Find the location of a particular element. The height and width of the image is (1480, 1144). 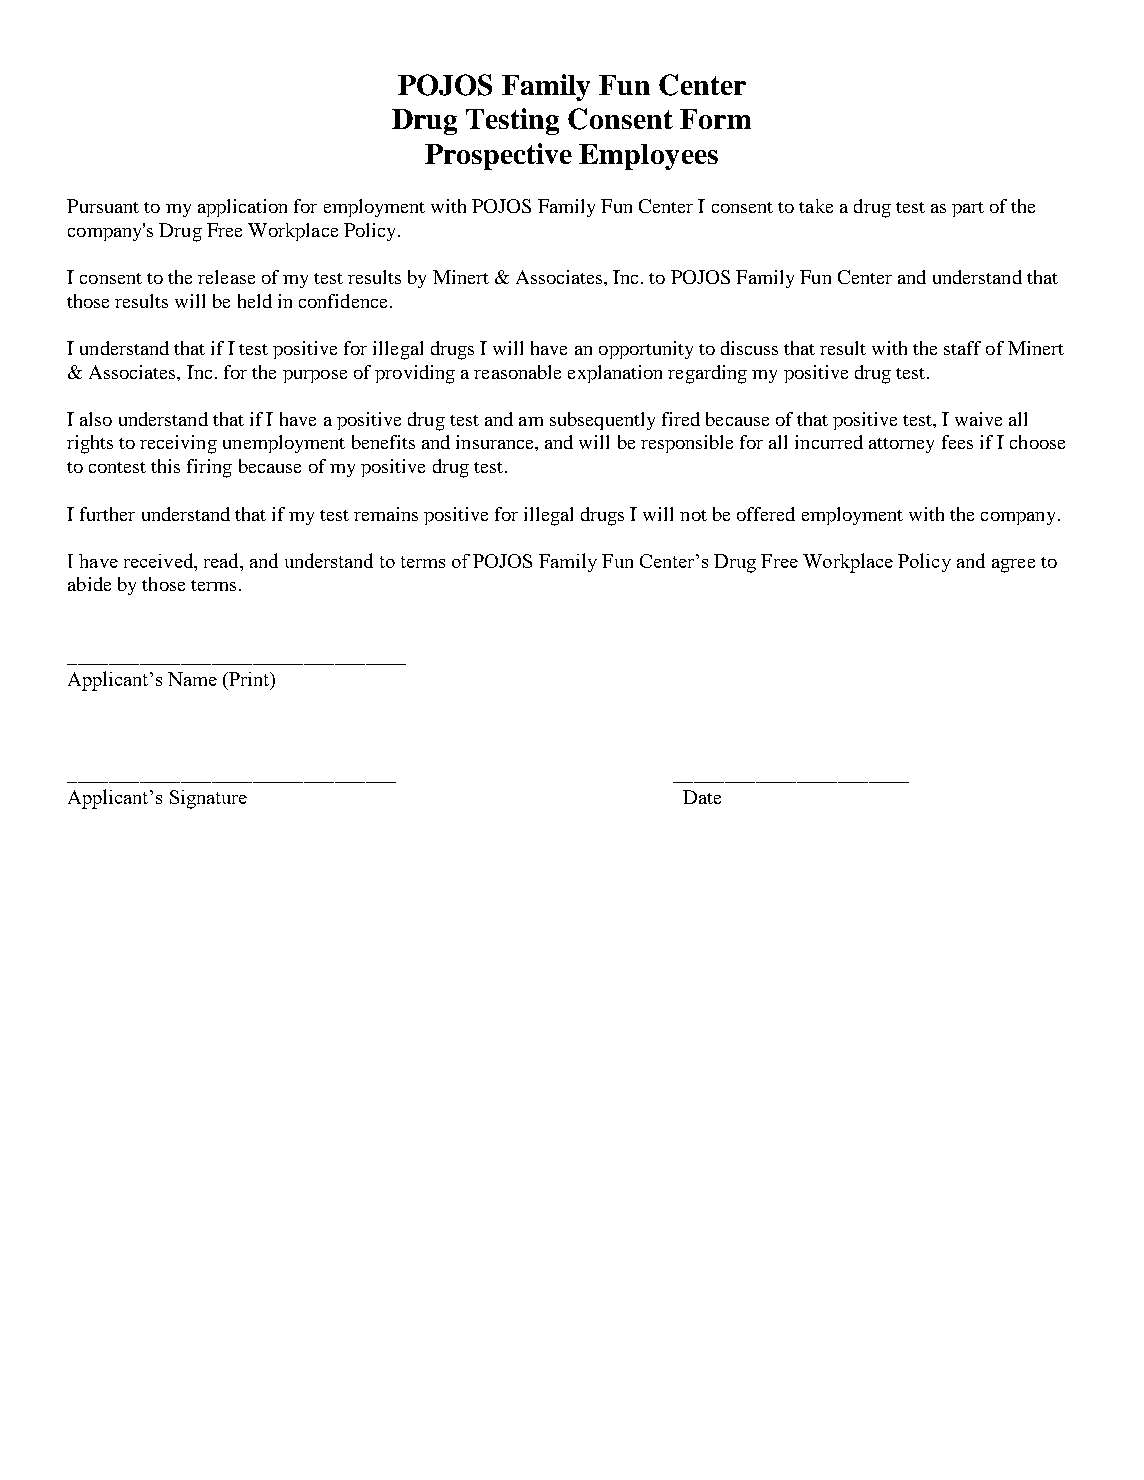

agree is located at coordinates (1013, 566).
